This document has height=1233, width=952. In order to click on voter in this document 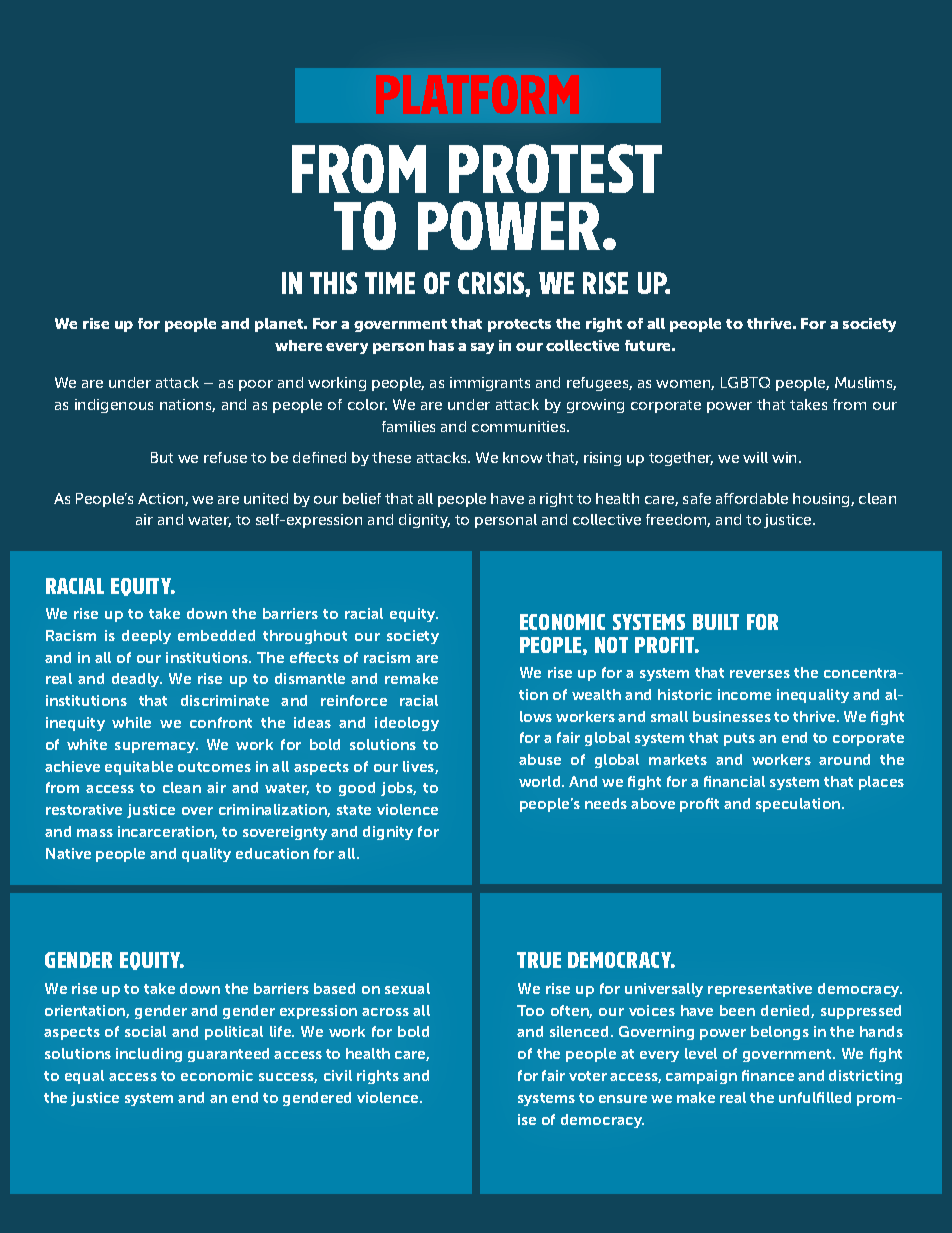, I will do `click(588, 1076)`.
